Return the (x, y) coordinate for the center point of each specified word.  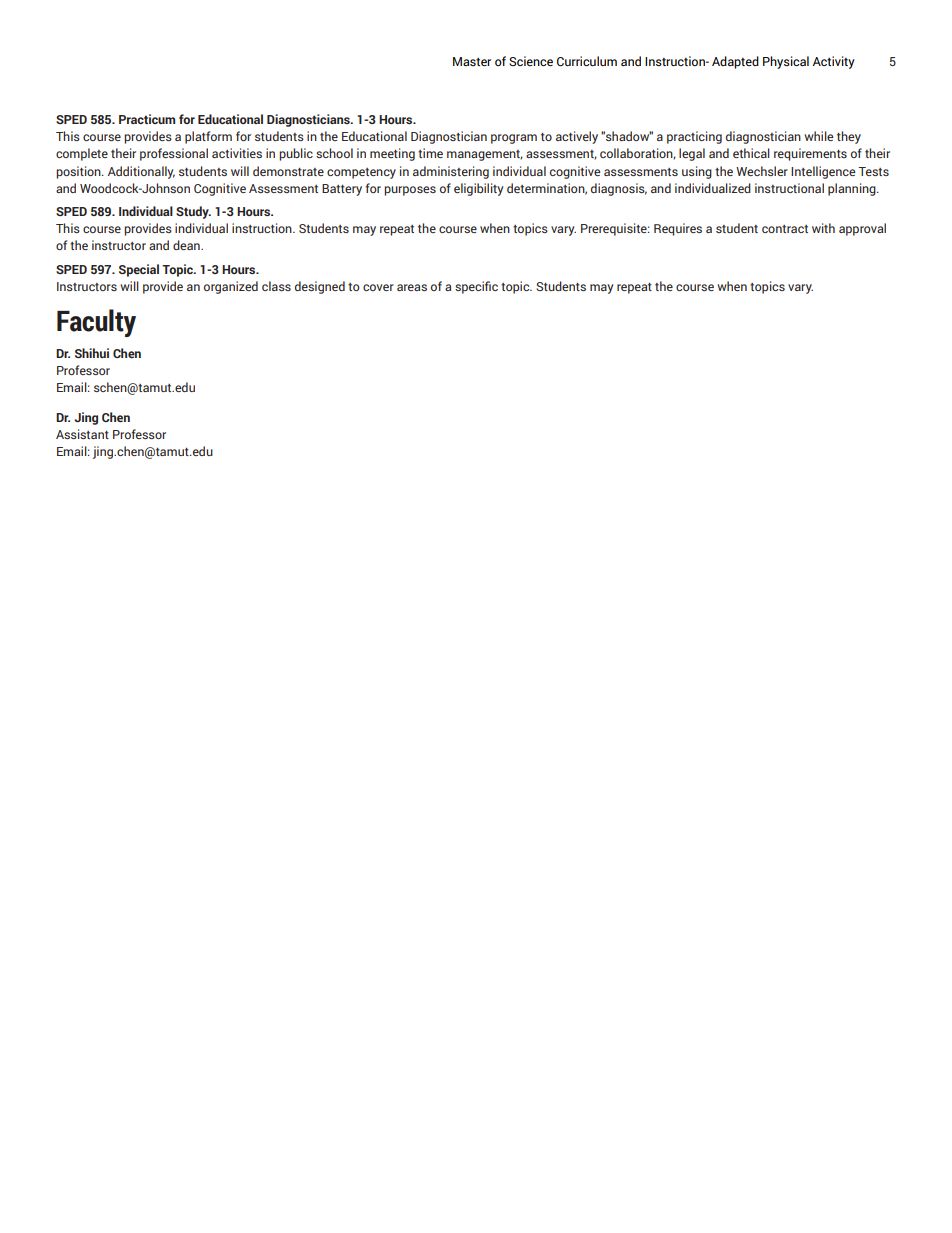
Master (472, 61)
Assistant (82, 434)
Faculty (96, 323)
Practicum (147, 119)
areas (412, 287)
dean (187, 245)
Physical (786, 62)
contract (785, 229)
